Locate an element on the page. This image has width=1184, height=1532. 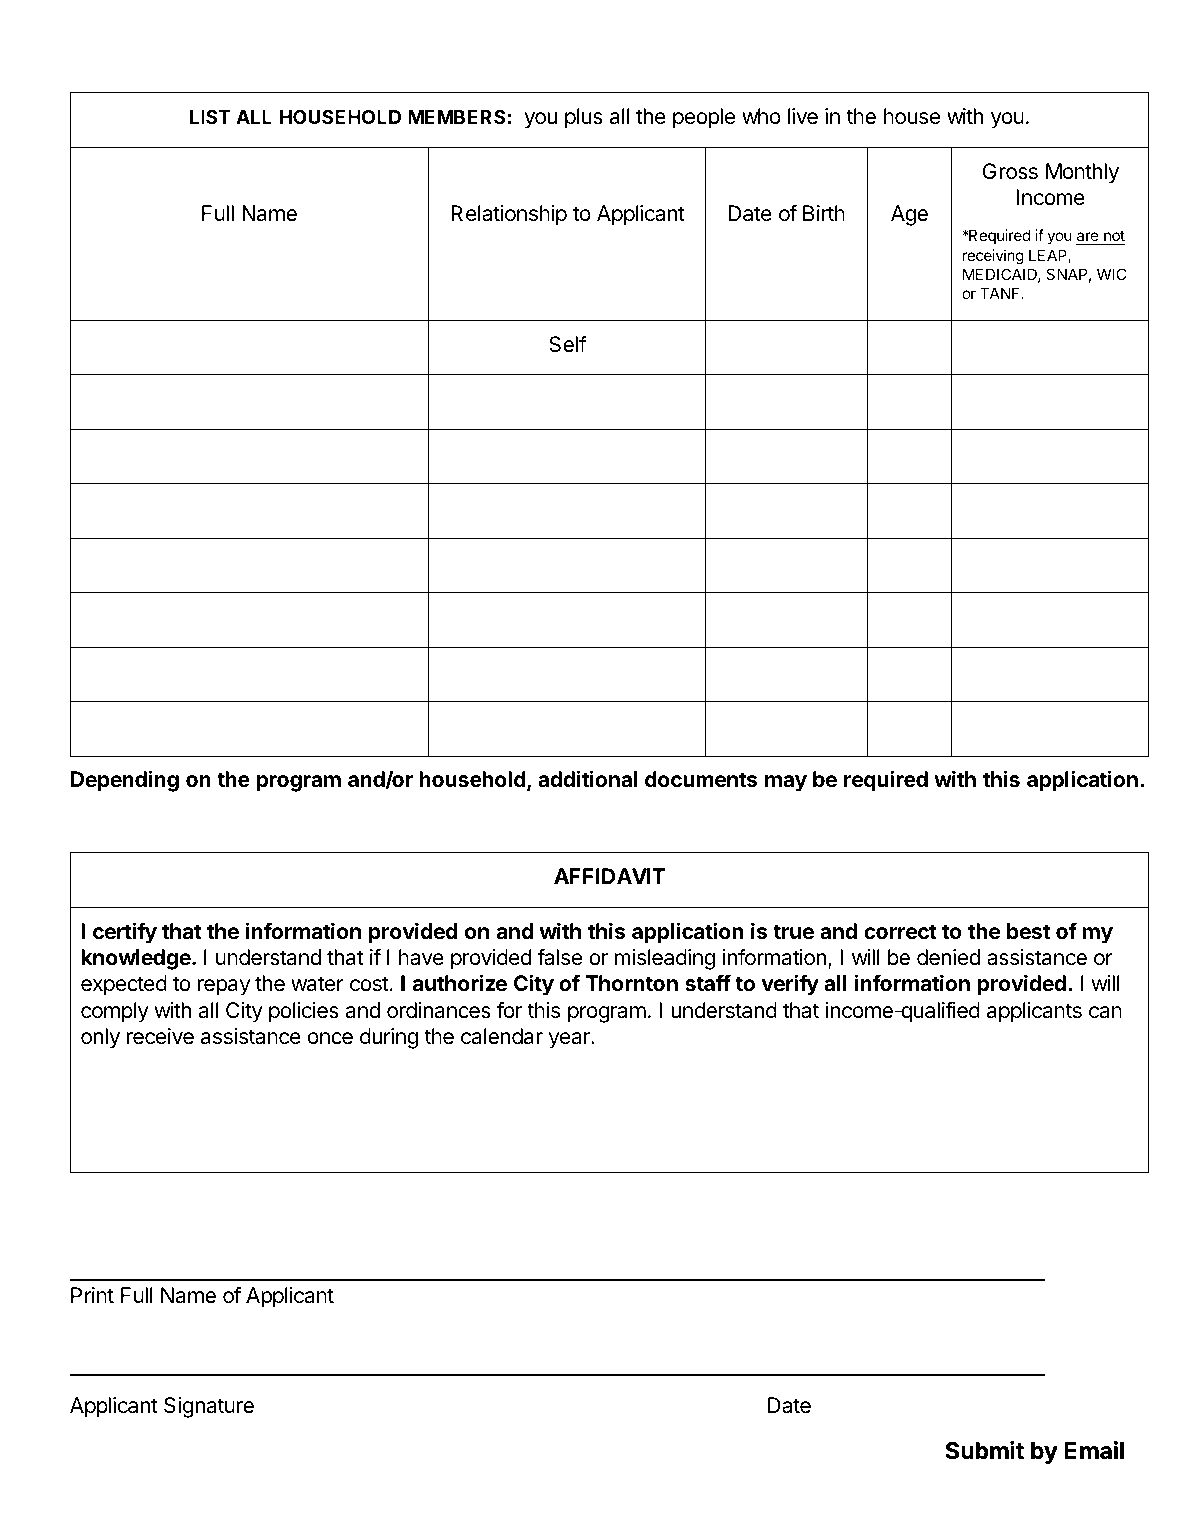
year is located at coordinates (570, 1040).
